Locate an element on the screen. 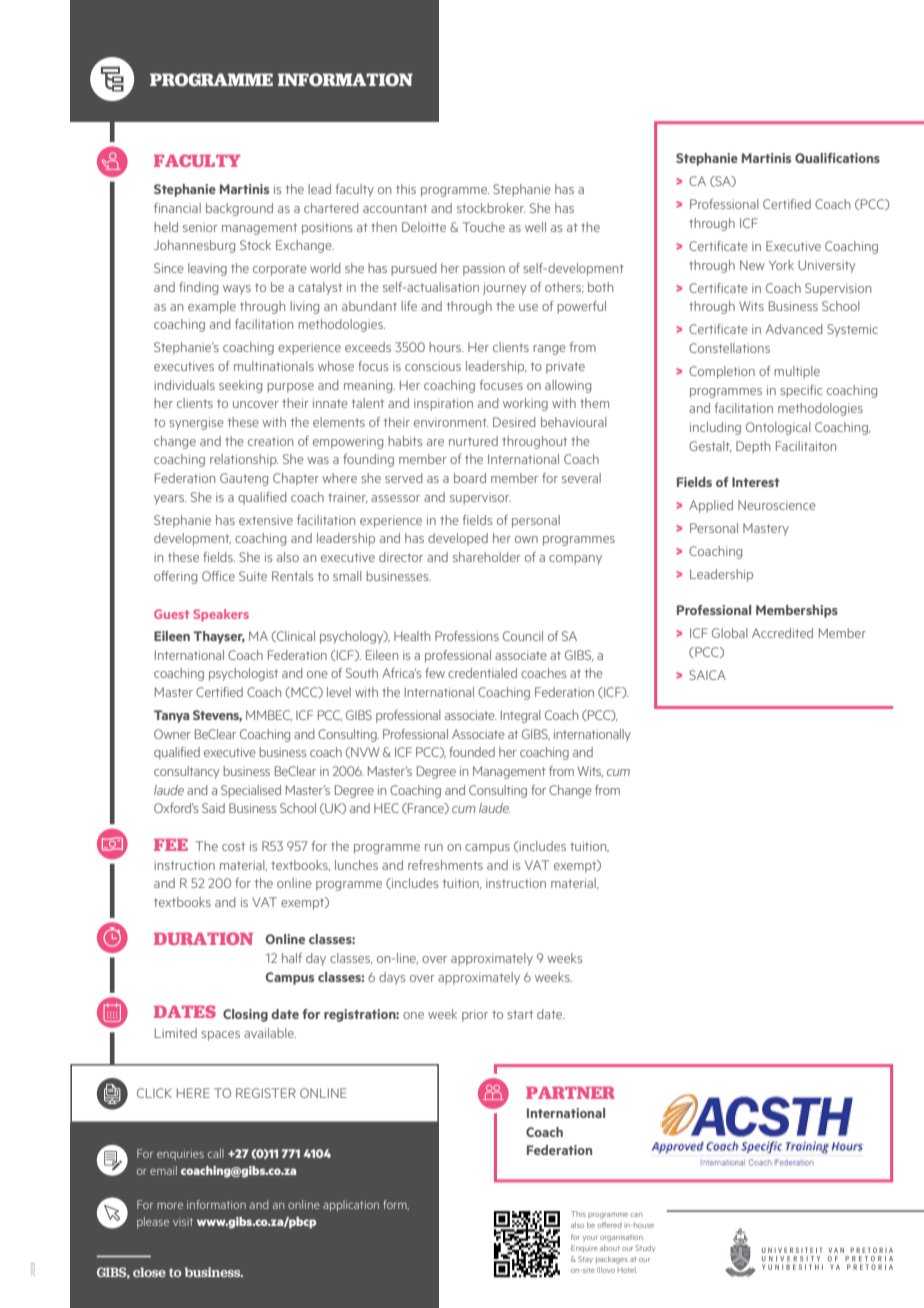 The image size is (924, 1308). Touche is located at coordinates (483, 227).
